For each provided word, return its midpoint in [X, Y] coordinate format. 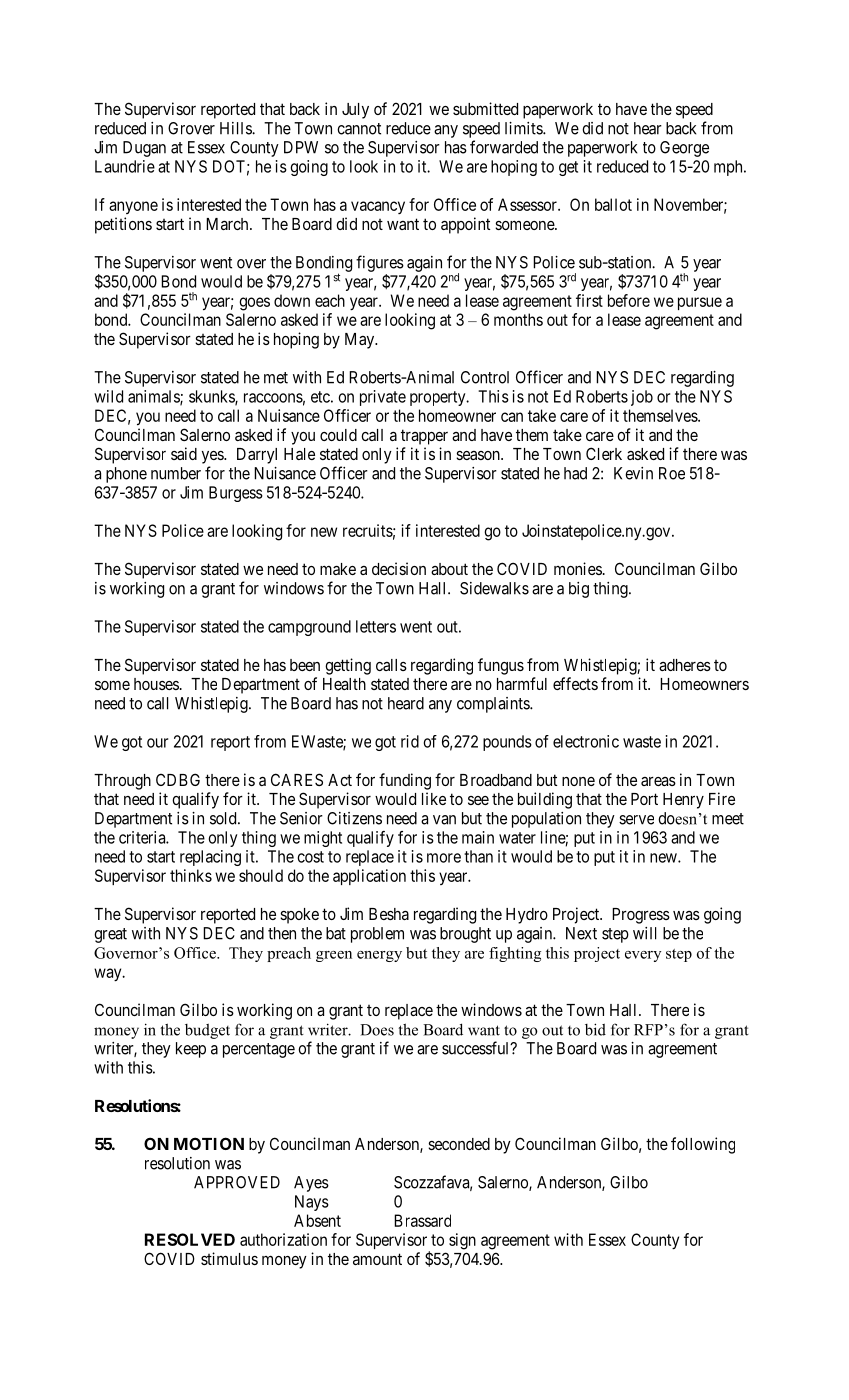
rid [410, 741]
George [684, 149]
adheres [685, 665]
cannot [359, 129]
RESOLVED [190, 1239]
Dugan [144, 149]
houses [156, 684]
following [703, 1145]
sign [462, 1241]
